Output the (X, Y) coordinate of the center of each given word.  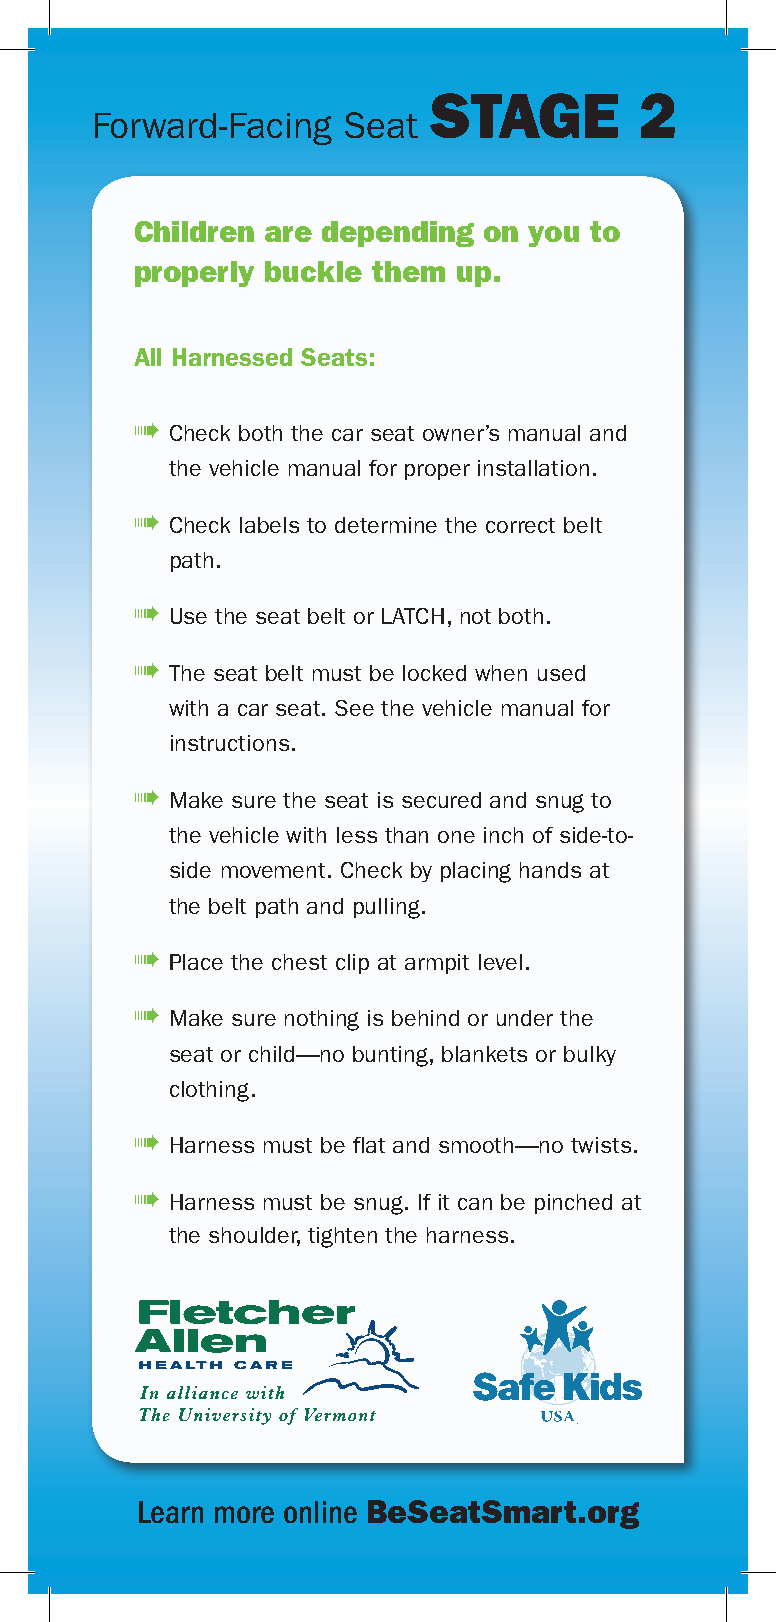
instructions (230, 743)
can (475, 1204)
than (406, 835)
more (244, 1514)
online (320, 1512)
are (288, 234)
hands (550, 870)
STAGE (524, 115)
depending (398, 234)
